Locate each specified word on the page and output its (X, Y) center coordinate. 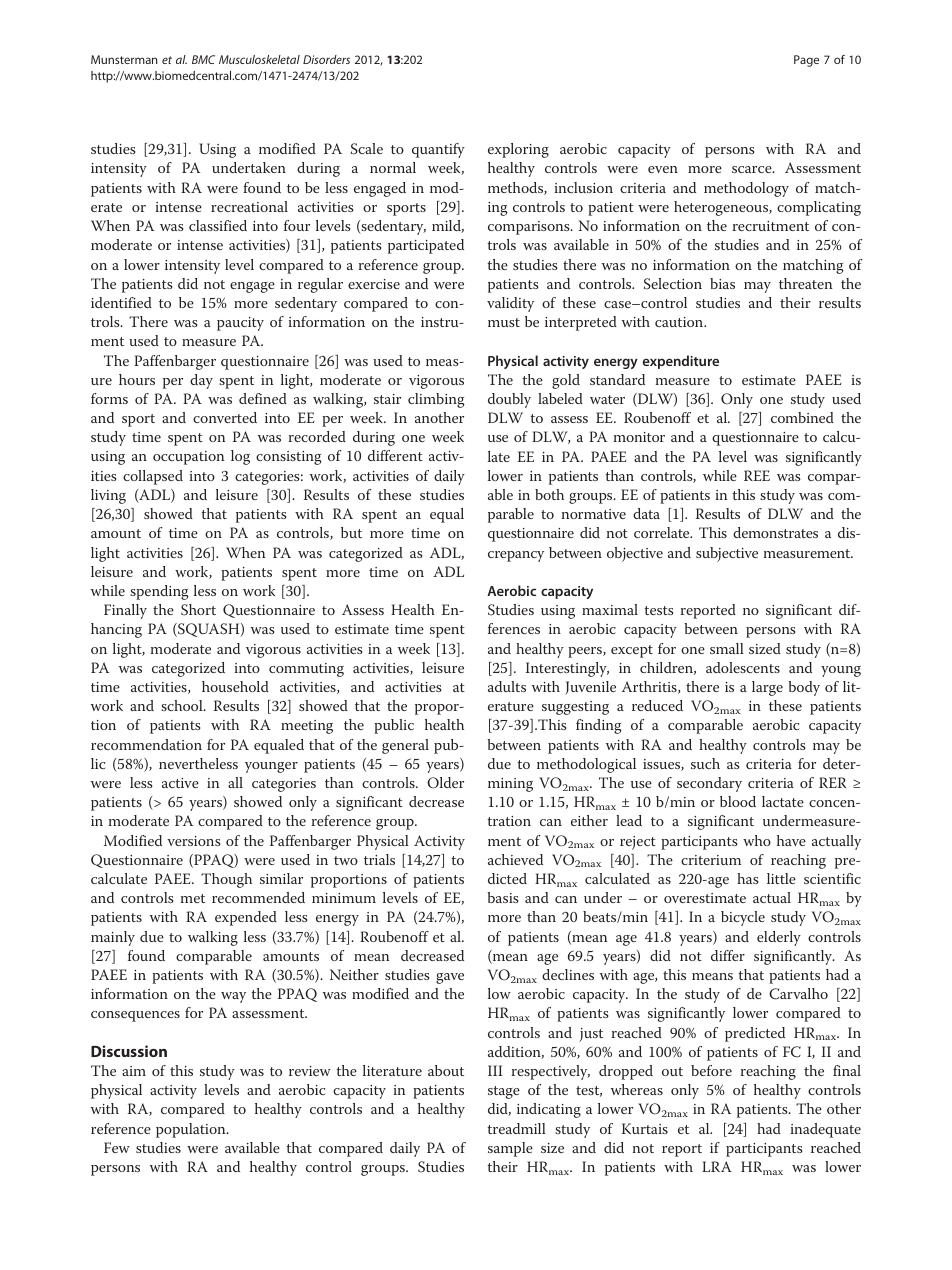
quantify (438, 150)
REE (757, 475)
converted (225, 417)
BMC (203, 59)
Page (806, 61)
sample (510, 1149)
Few (117, 1147)
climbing (436, 400)
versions (193, 841)
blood (738, 801)
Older (445, 783)
